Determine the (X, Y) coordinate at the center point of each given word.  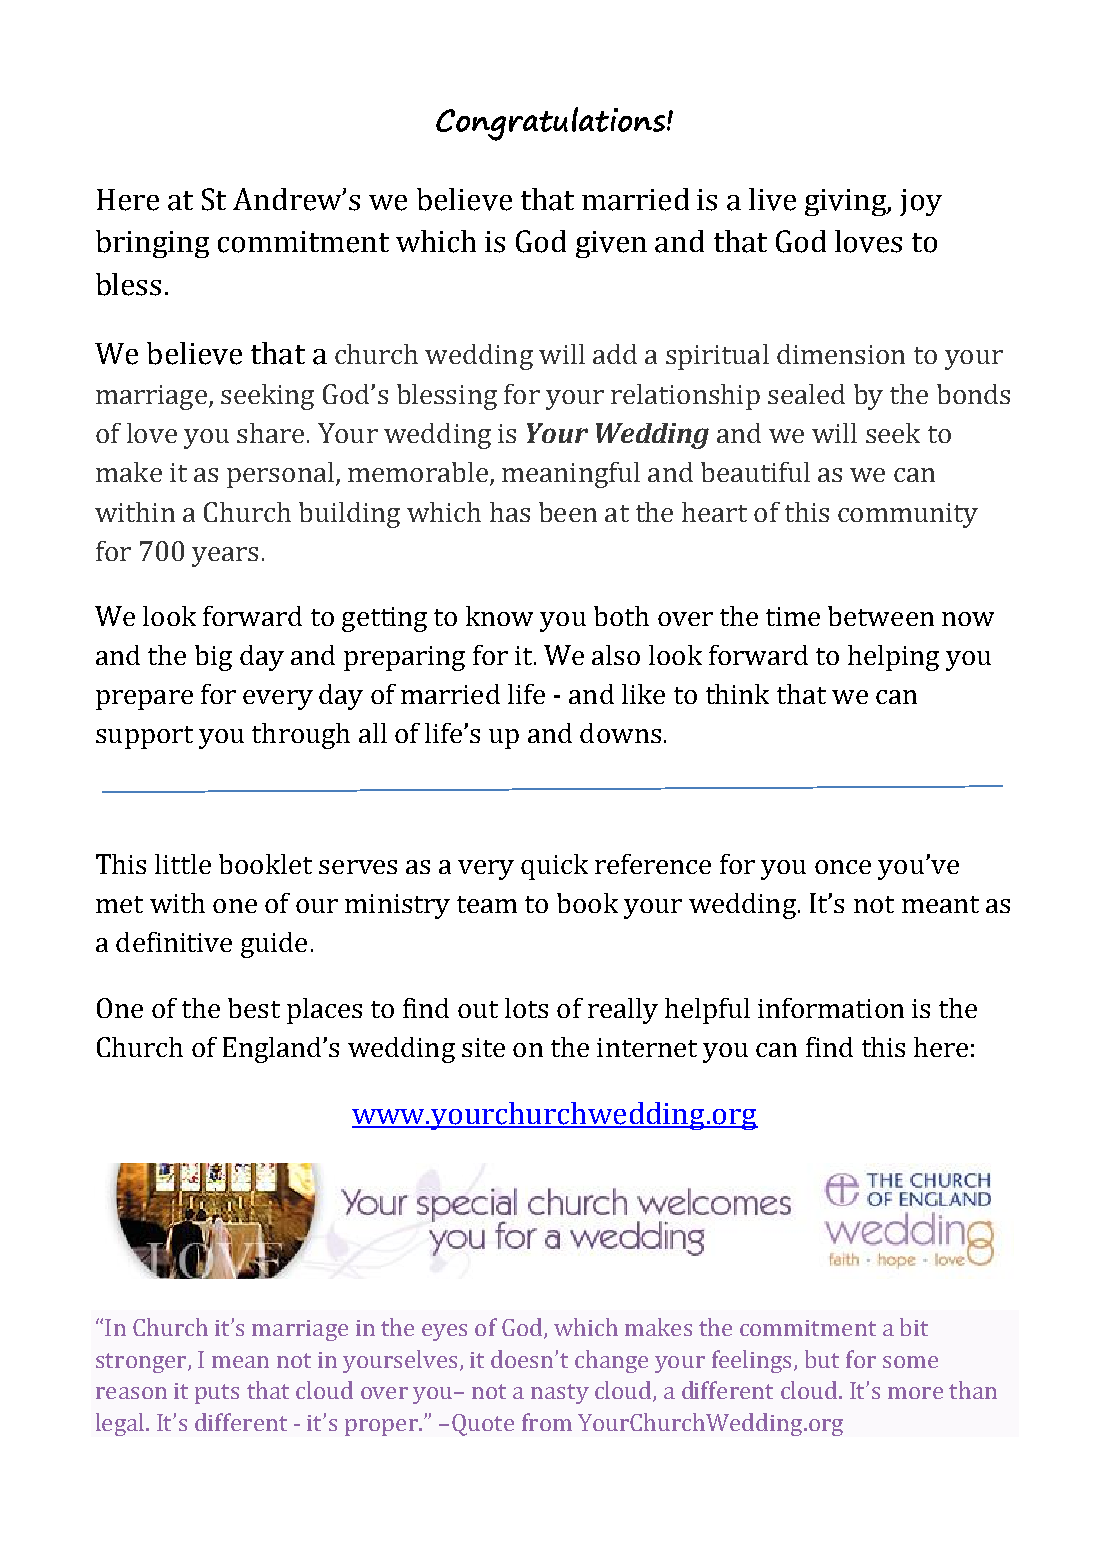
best (254, 1008)
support (144, 737)
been (568, 512)
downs (620, 733)
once (843, 867)
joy (921, 202)
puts (217, 1394)
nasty (560, 1394)
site (483, 1047)
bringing (152, 244)
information (831, 1008)
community (908, 515)
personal (280, 475)
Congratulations (550, 124)
